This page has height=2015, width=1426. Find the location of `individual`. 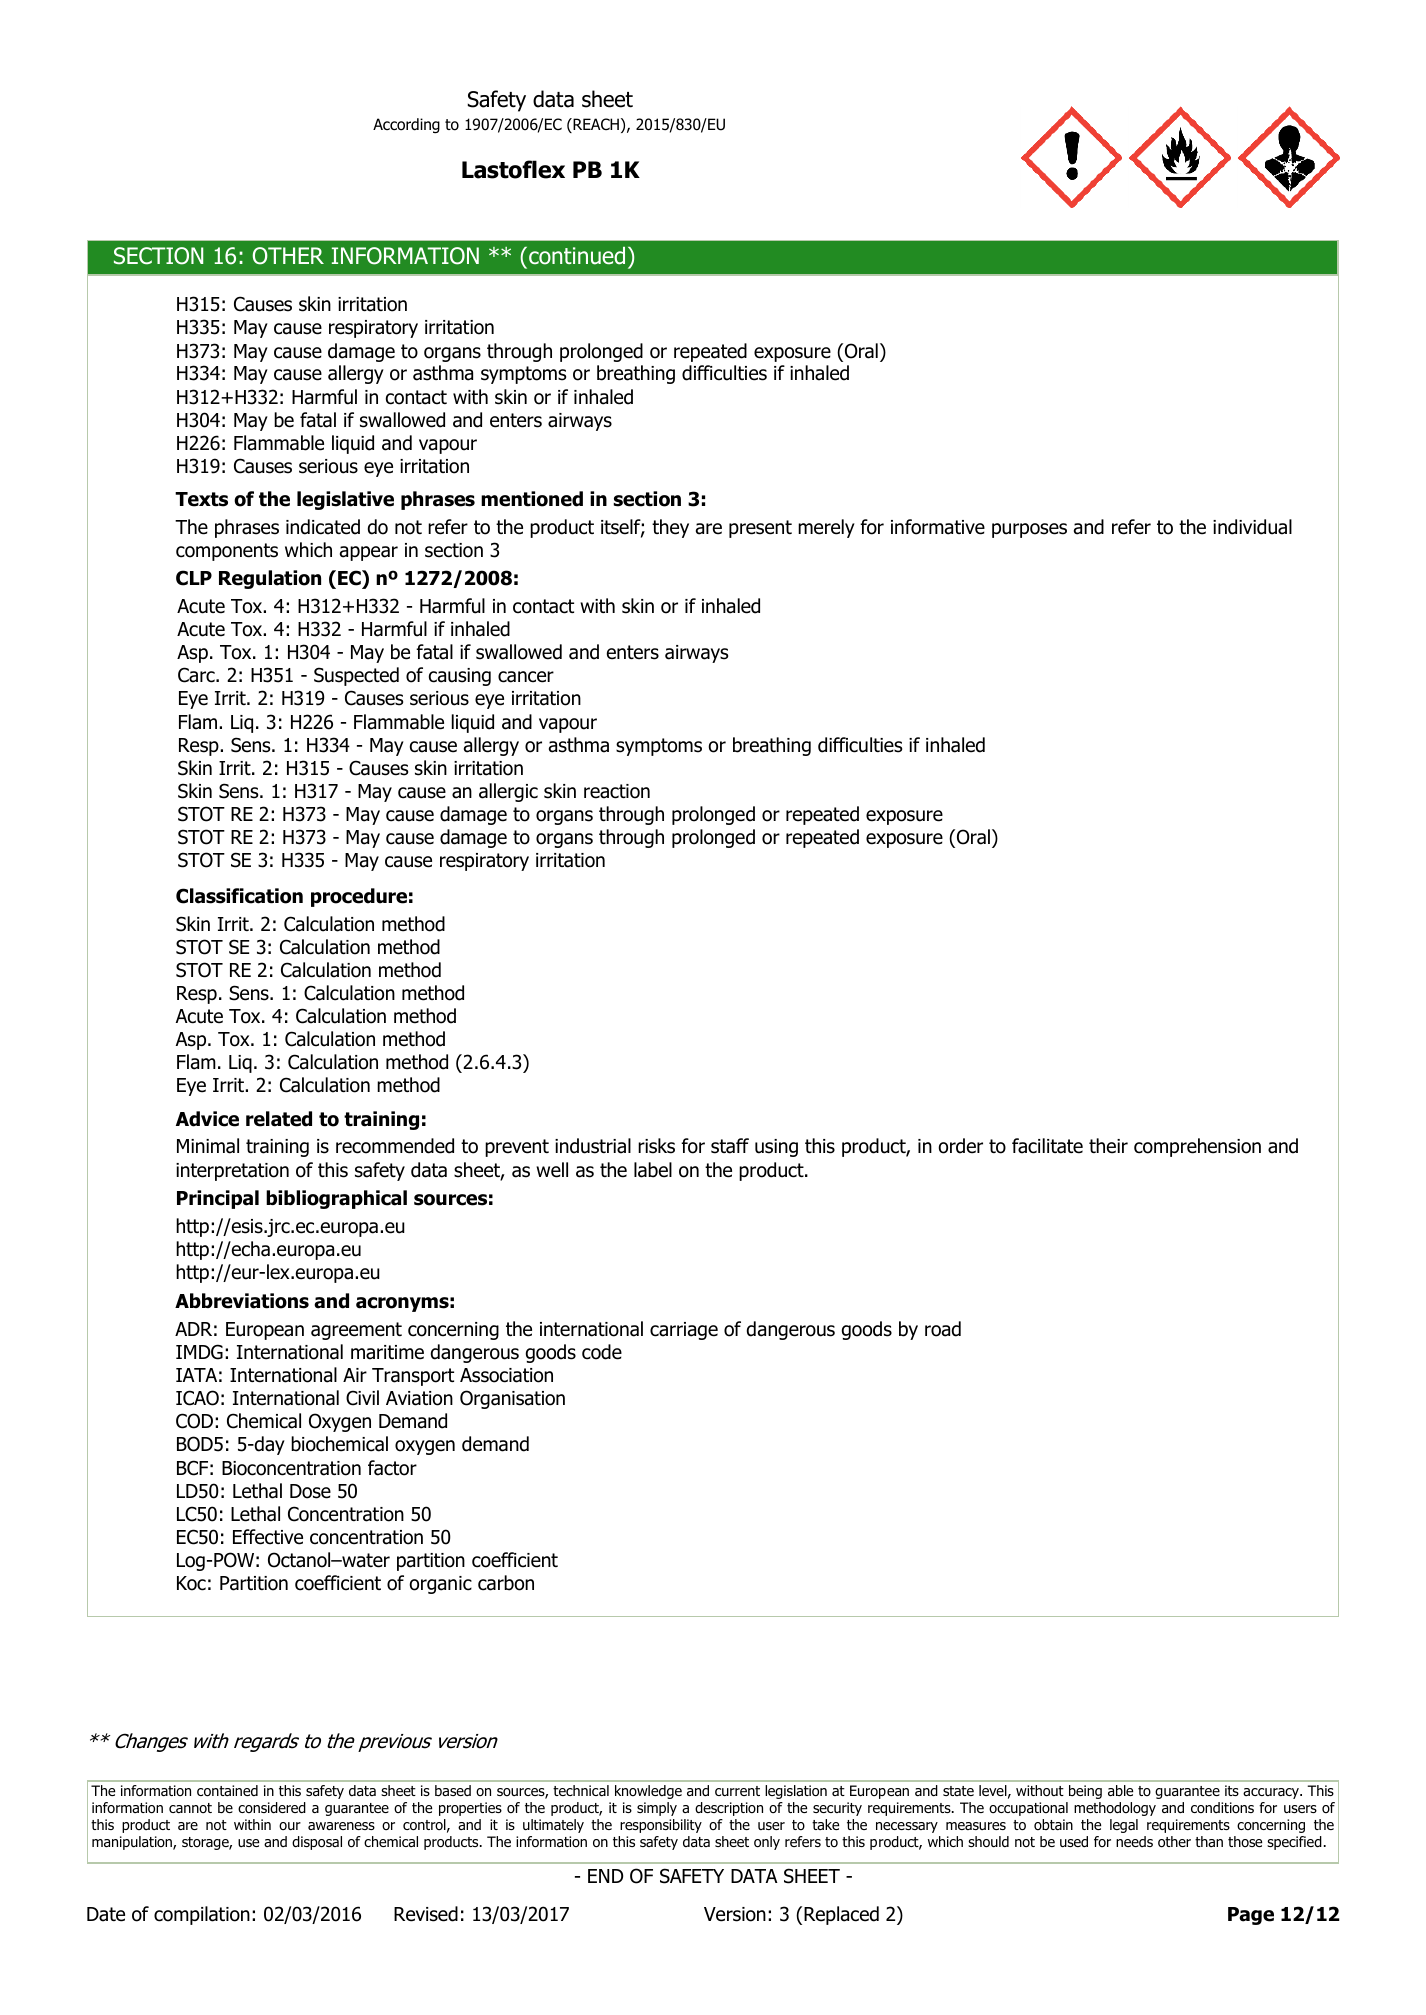

individual is located at coordinates (1252, 527).
